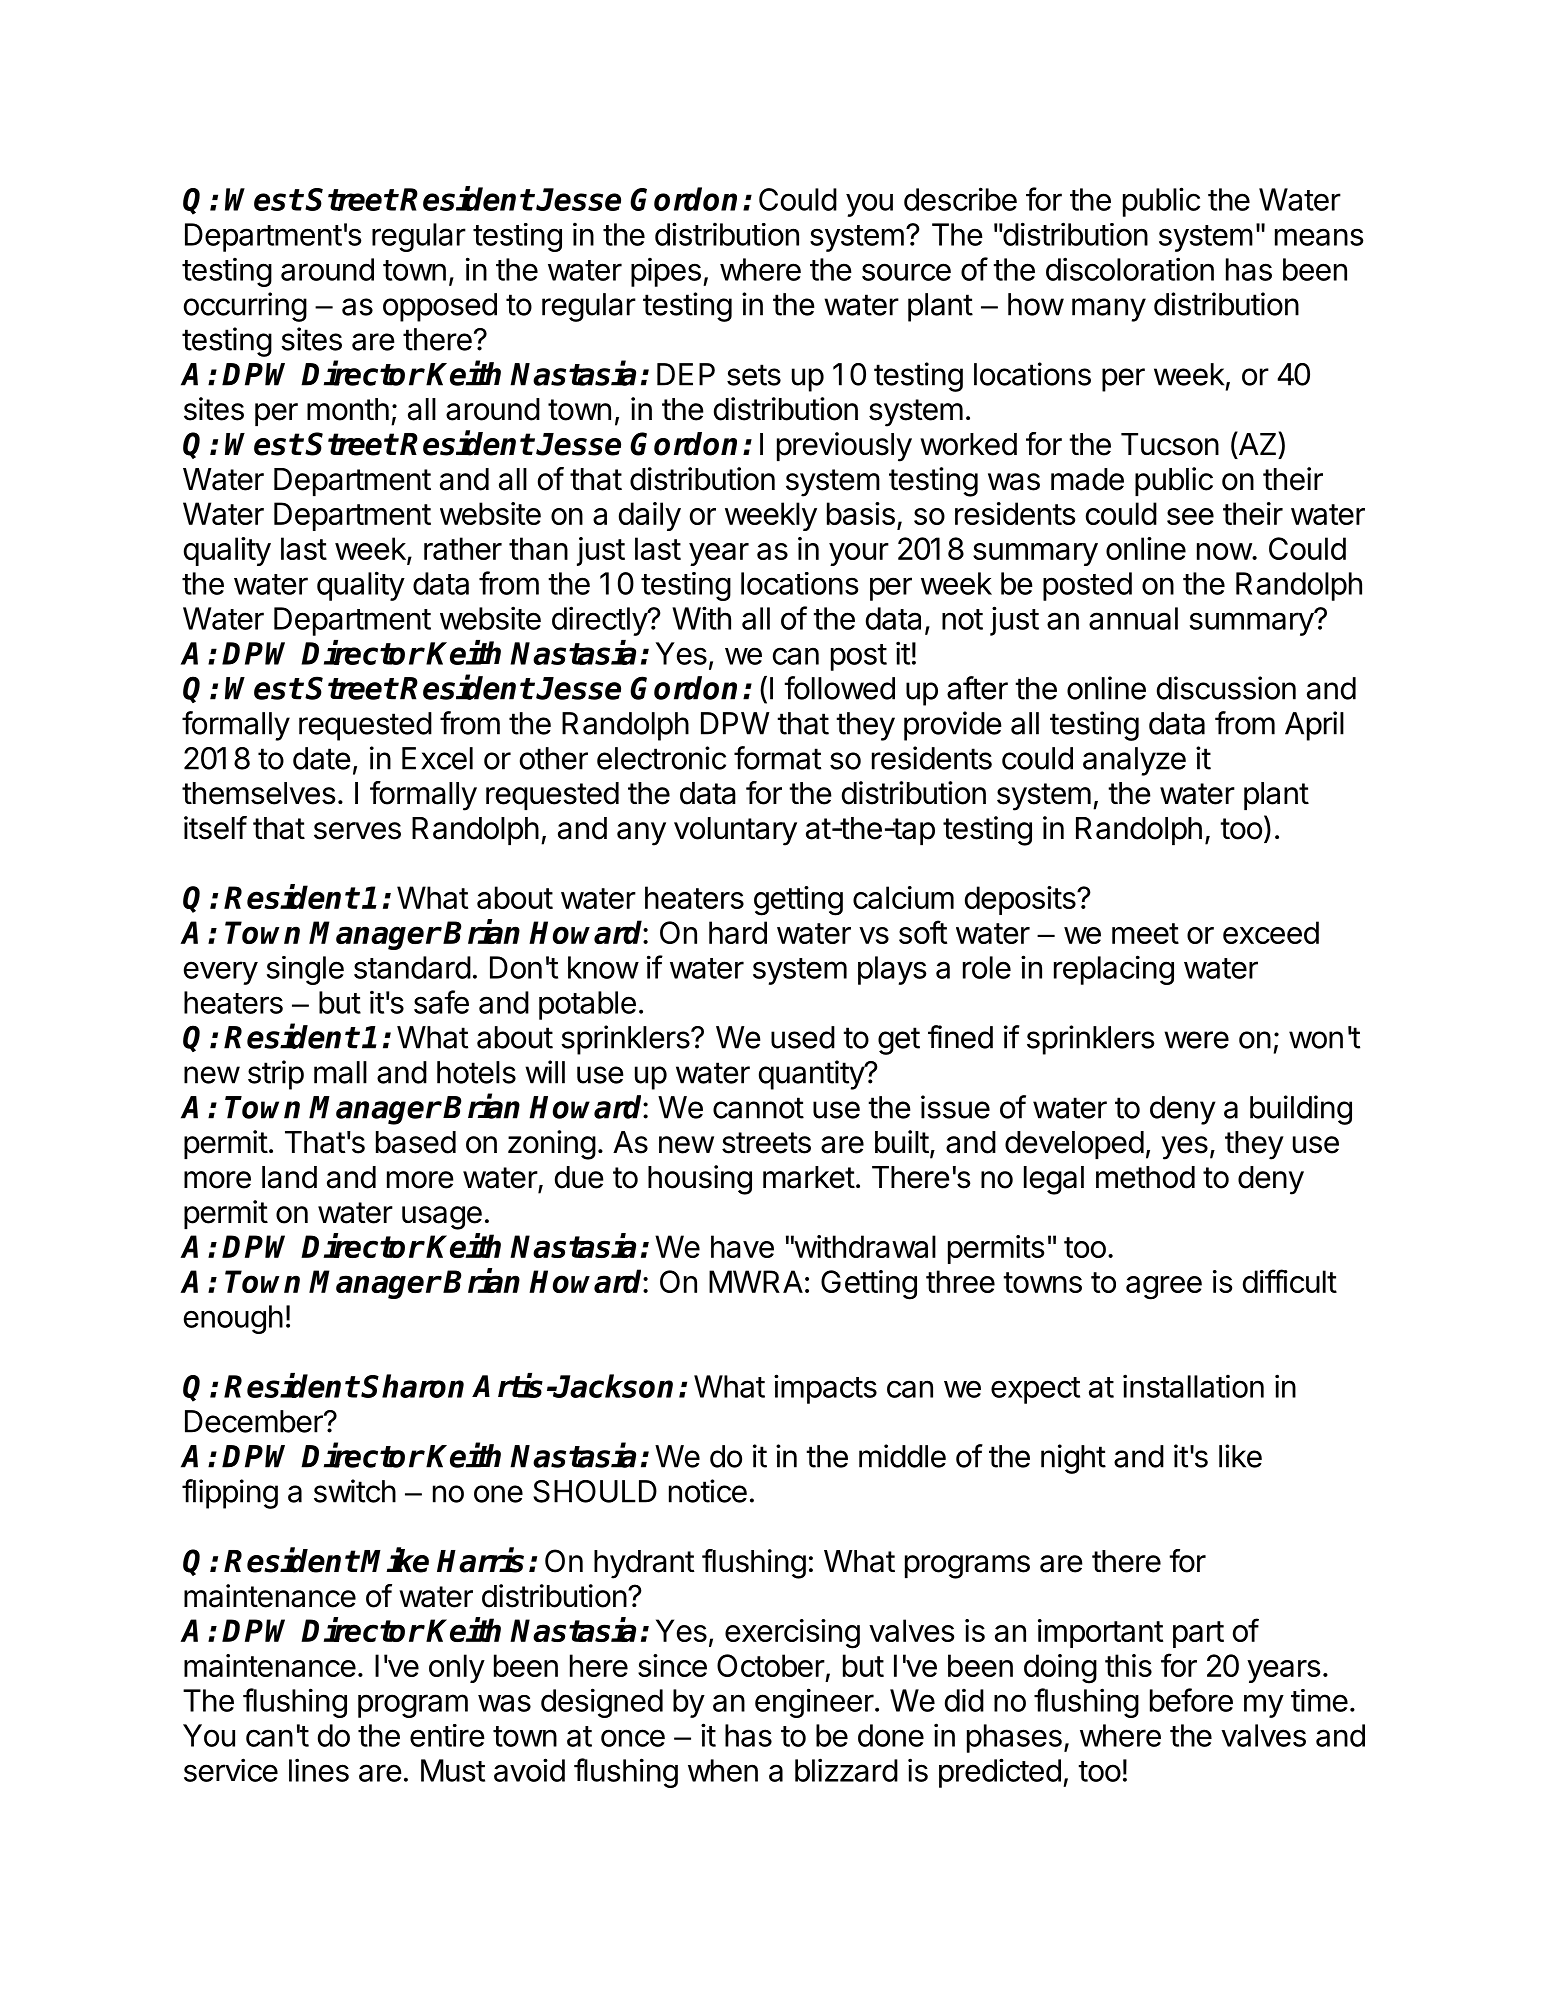 The height and width of the image is (2003, 1548). What do you see at coordinates (322, 758) in the image?
I see `date` at bounding box center [322, 758].
